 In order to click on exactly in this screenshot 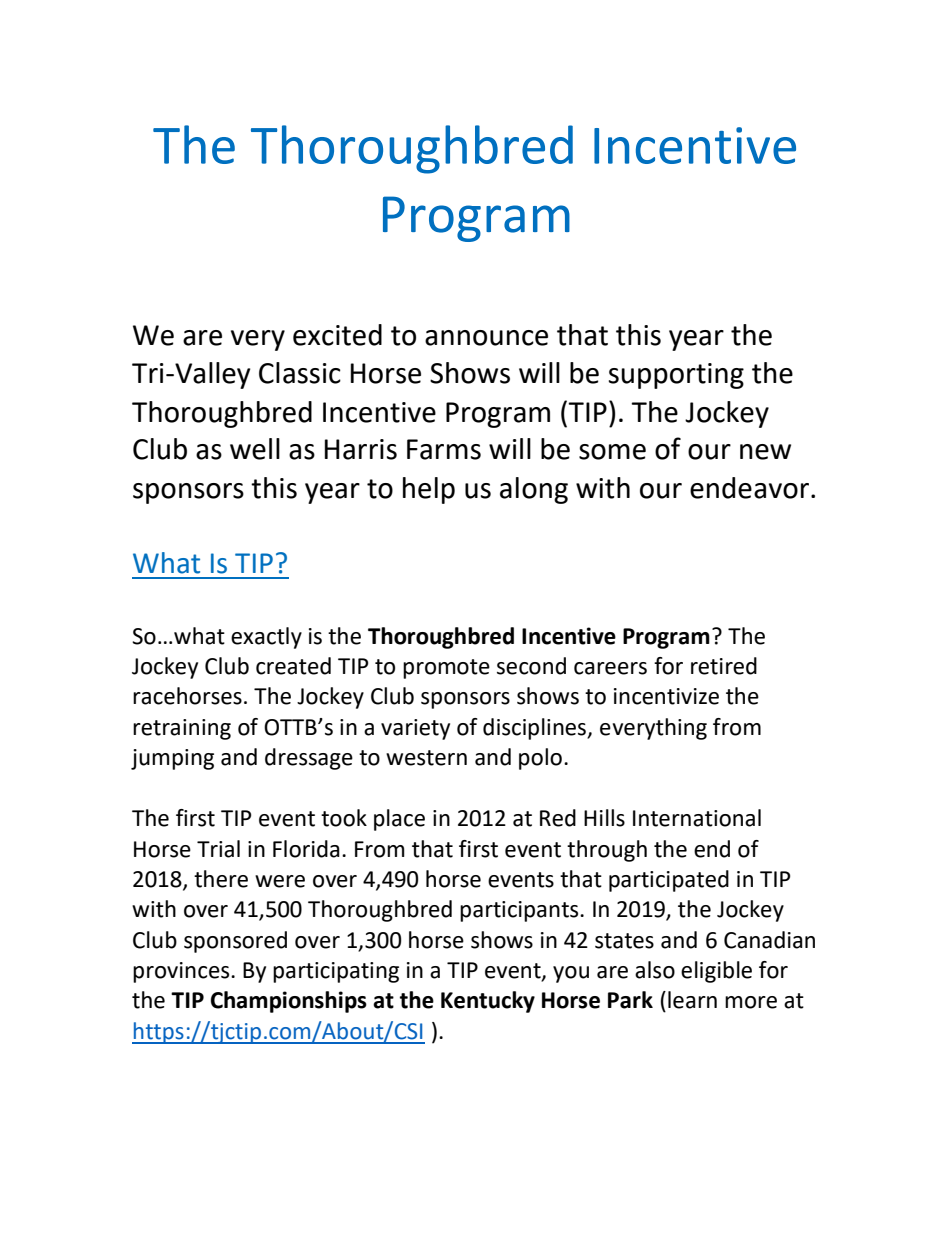, I will do `click(266, 638)`.
